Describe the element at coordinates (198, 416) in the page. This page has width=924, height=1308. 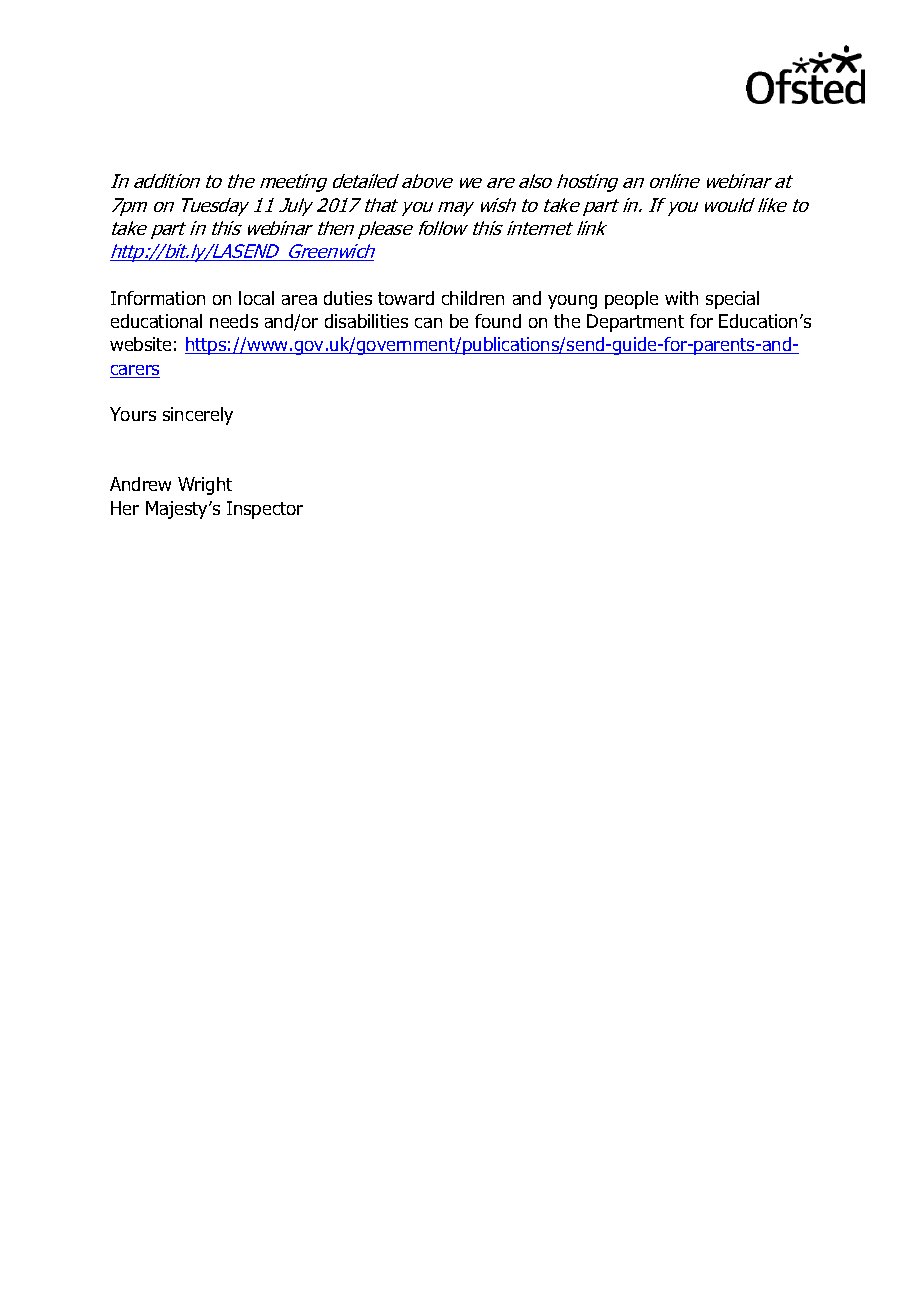
I see `sincerely` at that location.
